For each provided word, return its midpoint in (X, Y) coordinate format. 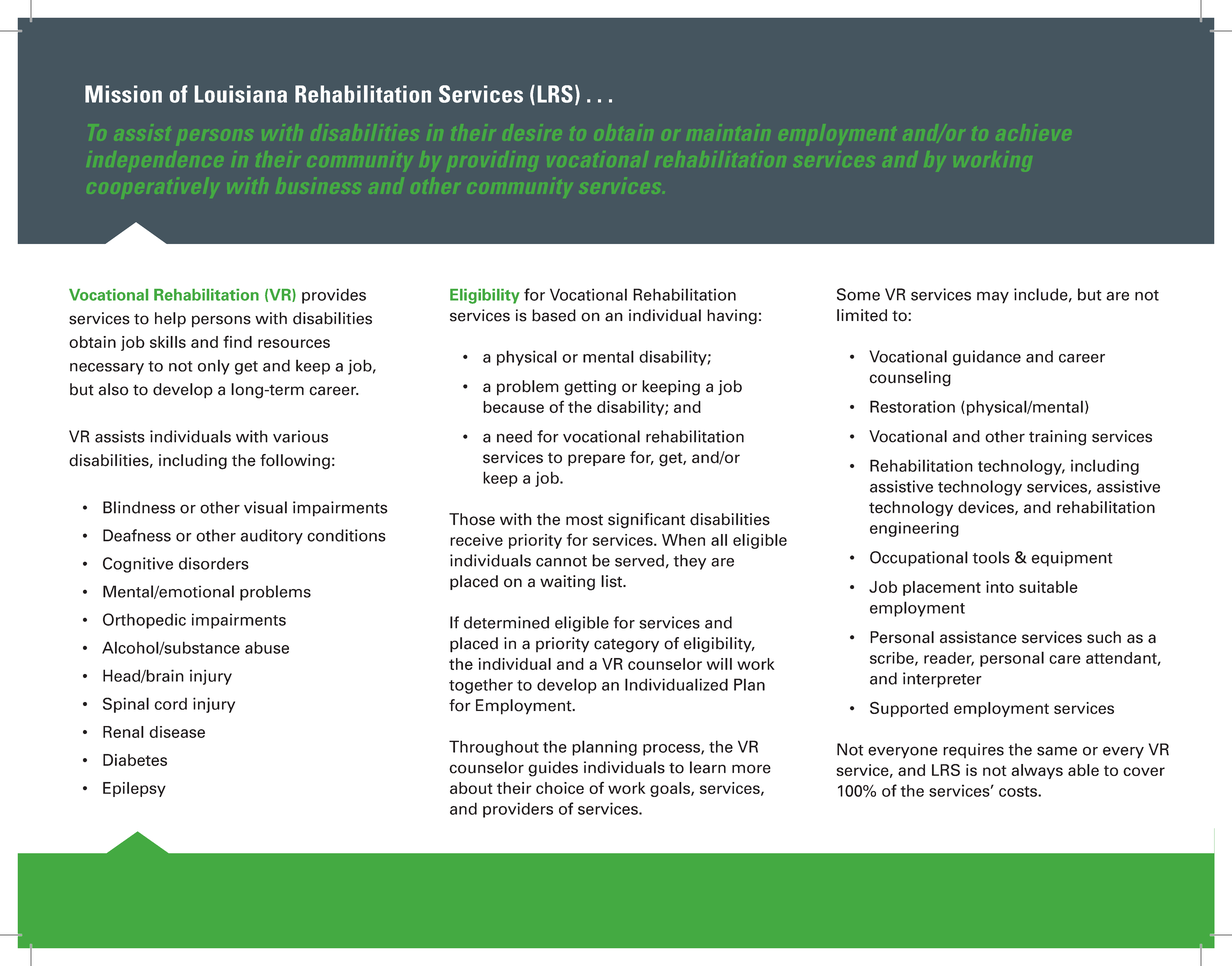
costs (1019, 791)
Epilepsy (134, 789)
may (993, 297)
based (554, 315)
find (237, 341)
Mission (123, 94)
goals (671, 789)
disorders (214, 563)
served (639, 560)
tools (991, 557)
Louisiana (241, 94)
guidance (987, 358)
